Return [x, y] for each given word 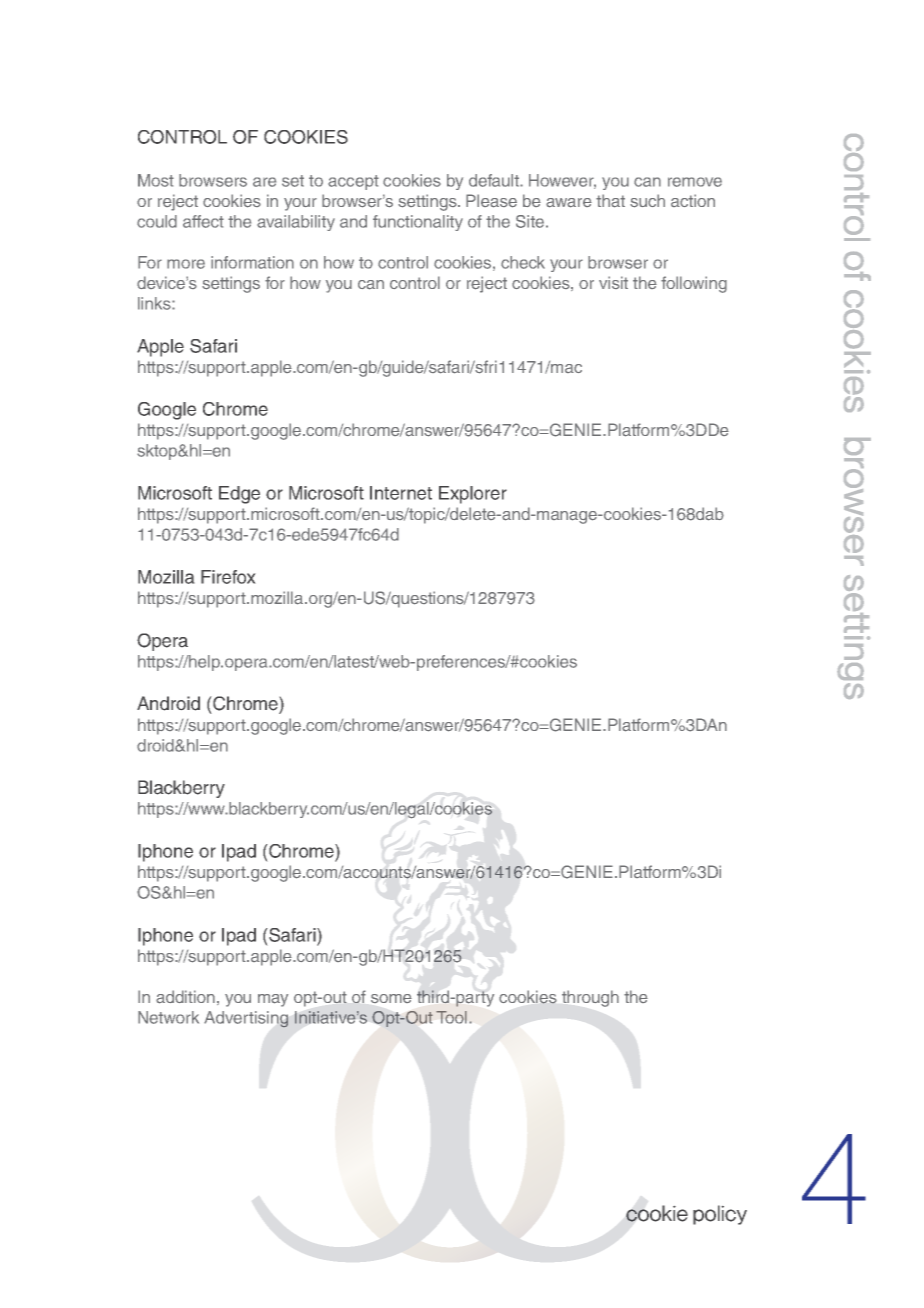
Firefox [228, 577]
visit [613, 282]
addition [185, 997]
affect [203, 221]
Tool [451, 1017]
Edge [239, 495]
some [391, 998]
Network [168, 1017]
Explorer [473, 495]
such [647, 201]
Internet [401, 493]
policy [720, 1215]
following [694, 284]
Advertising [246, 1019]
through [590, 998]
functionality [418, 223]
